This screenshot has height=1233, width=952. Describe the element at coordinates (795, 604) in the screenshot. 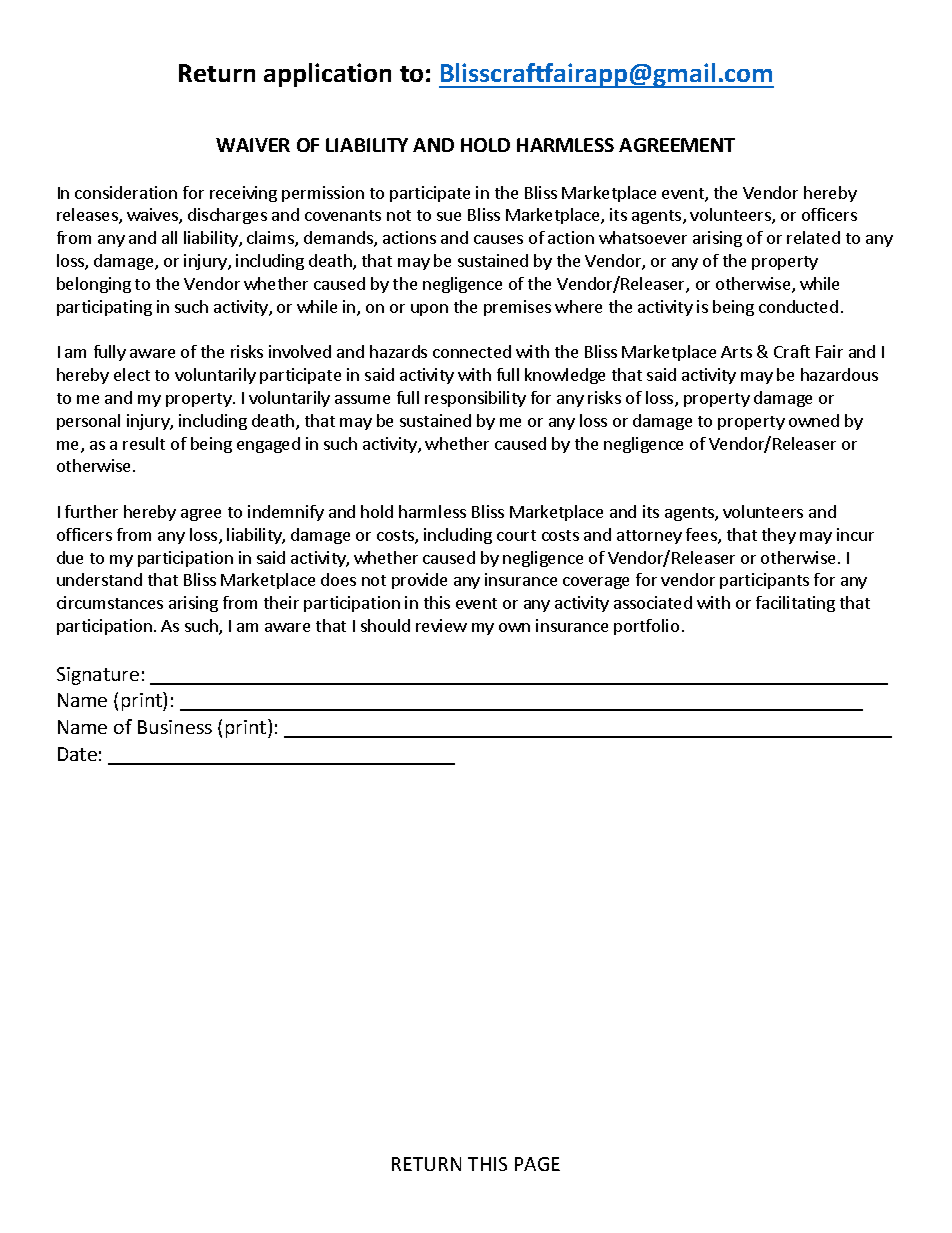

I see `facilitating` at that location.
